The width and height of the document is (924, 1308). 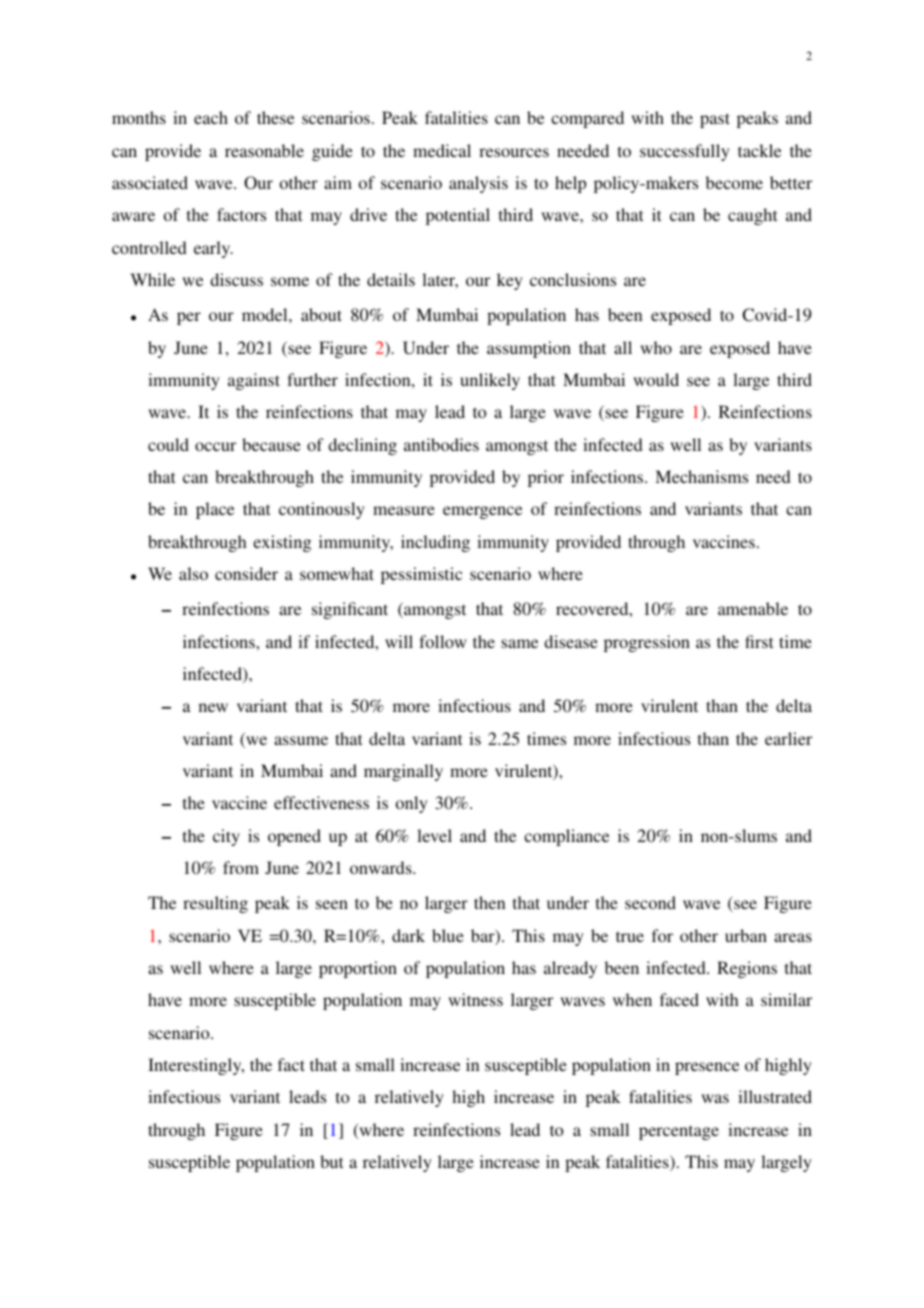 What do you see at coordinates (443, 641) in the document?
I see `follow` at bounding box center [443, 641].
